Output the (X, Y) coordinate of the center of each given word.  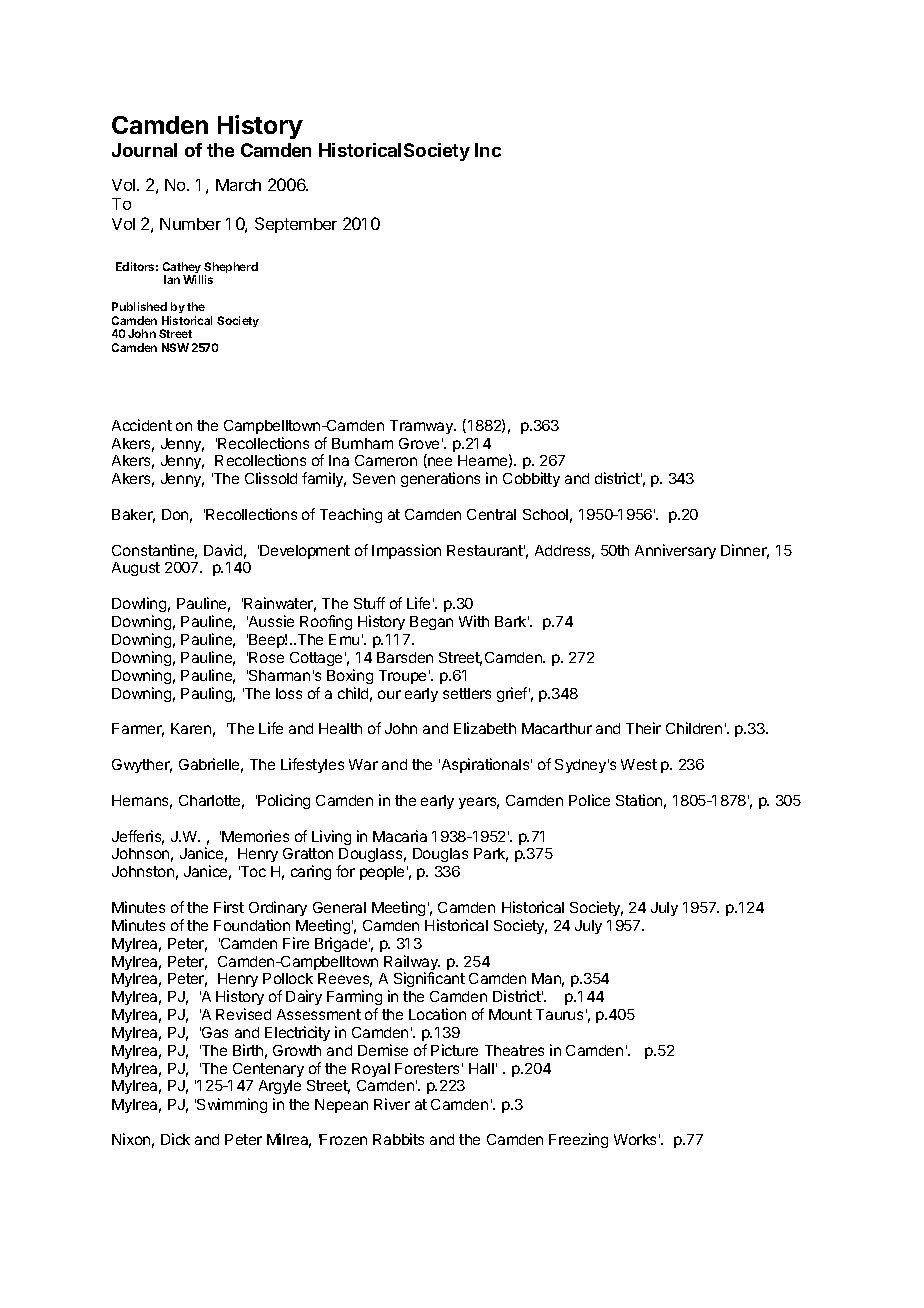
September (296, 225)
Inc (488, 150)
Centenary (268, 1070)
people (382, 873)
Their (643, 728)
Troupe (402, 677)
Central (491, 514)
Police (589, 800)
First (229, 907)
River (392, 1104)
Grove (419, 443)
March (238, 185)
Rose (266, 657)
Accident (142, 425)
